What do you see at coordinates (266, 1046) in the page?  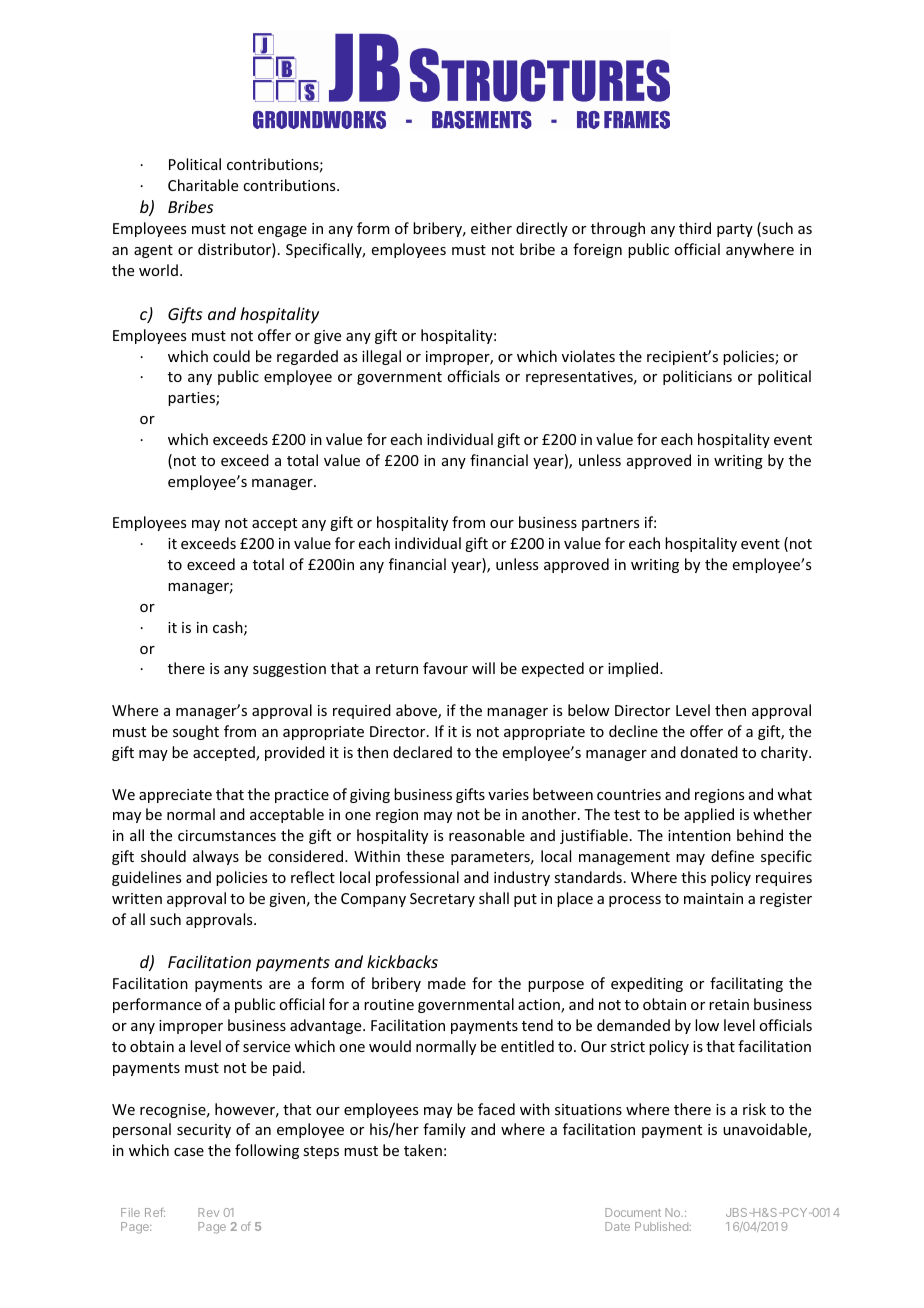 I see `service` at bounding box center [266, 1046].
